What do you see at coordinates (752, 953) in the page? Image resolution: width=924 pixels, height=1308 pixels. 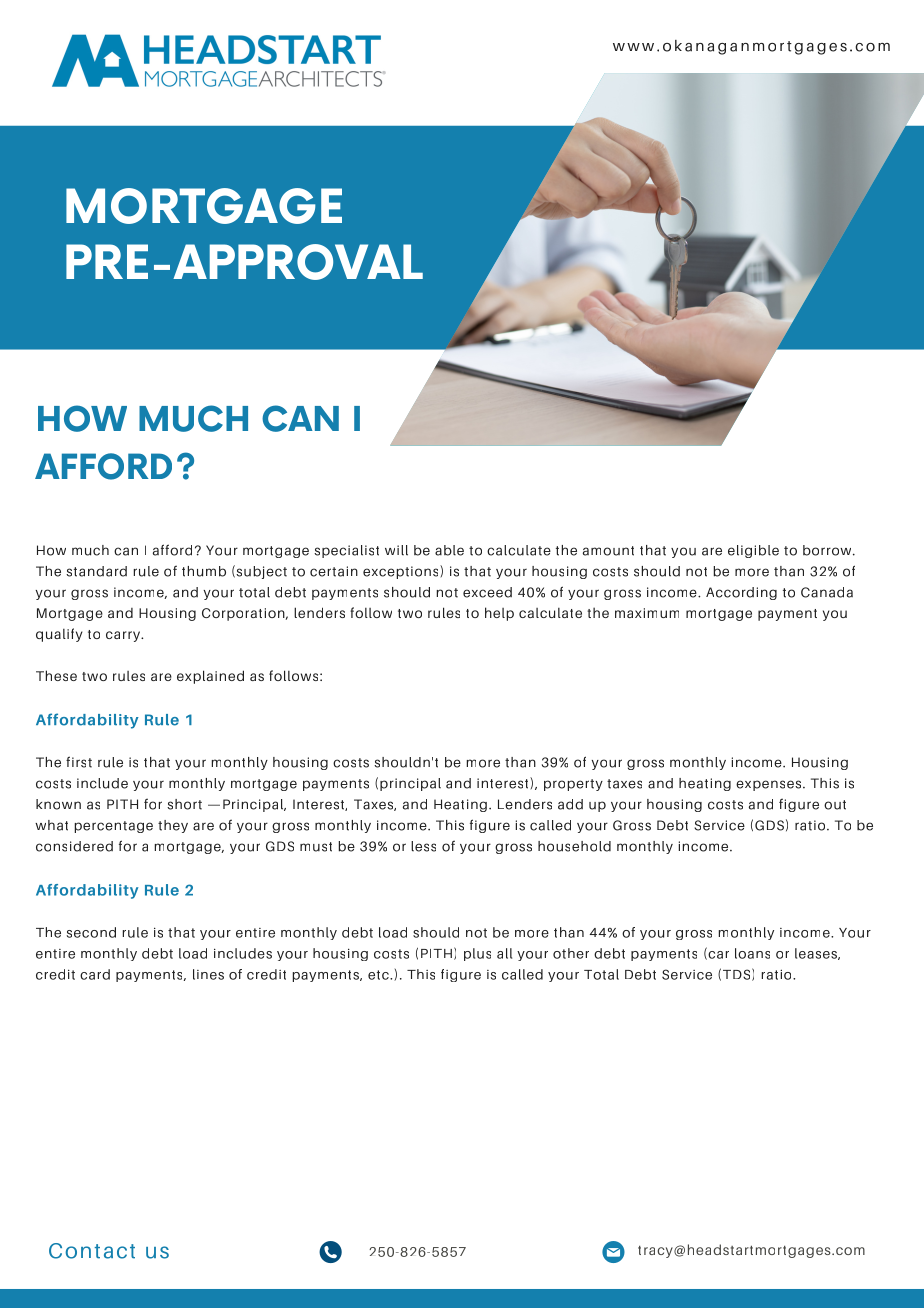 I see `loans` at bounding box center [752, 953].
